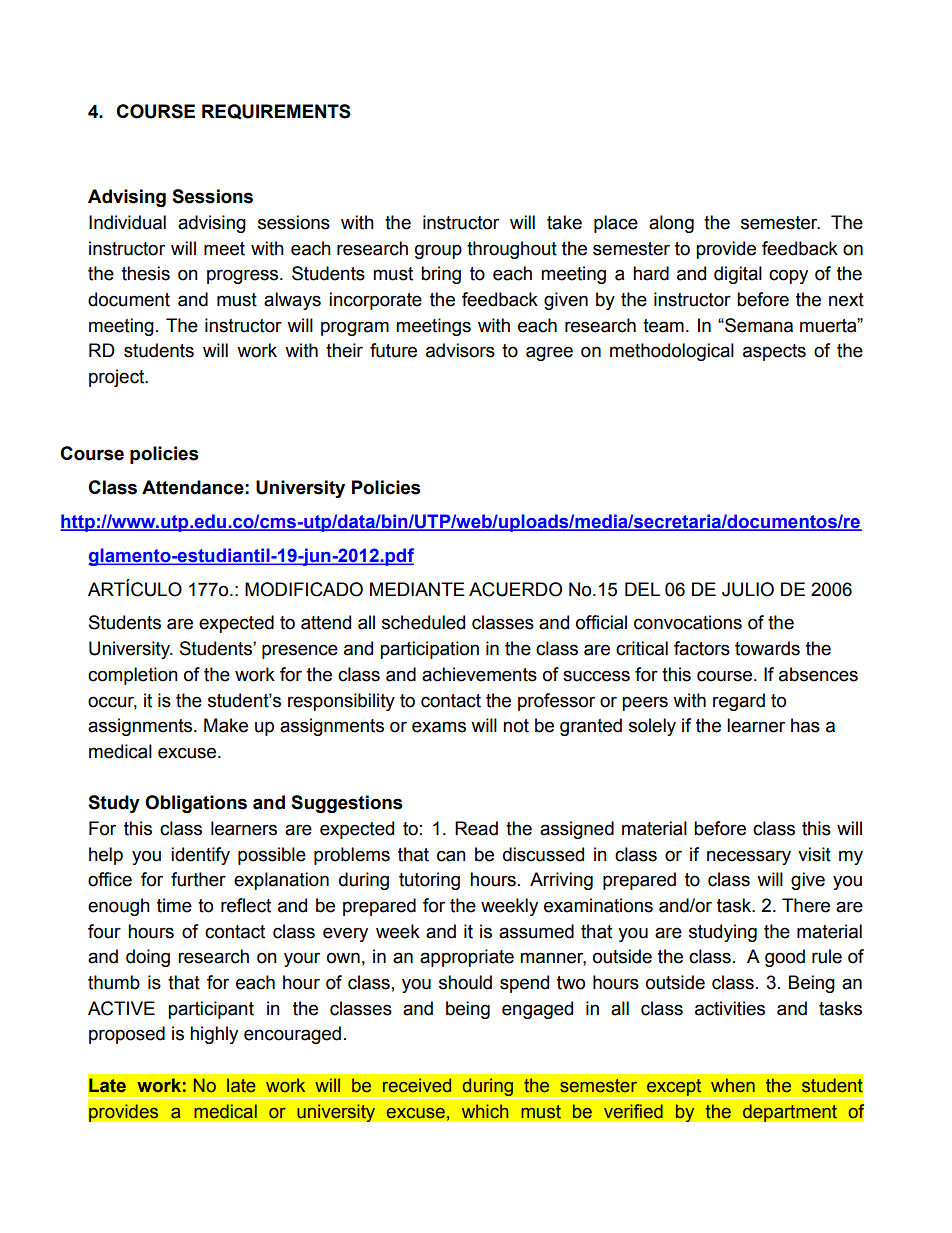 The height and width of the screenshot is (1233, 952). What do you see at coordinates (733, 1085) in the screenshot?
I see `when` at bounding box center [733, 1085].
